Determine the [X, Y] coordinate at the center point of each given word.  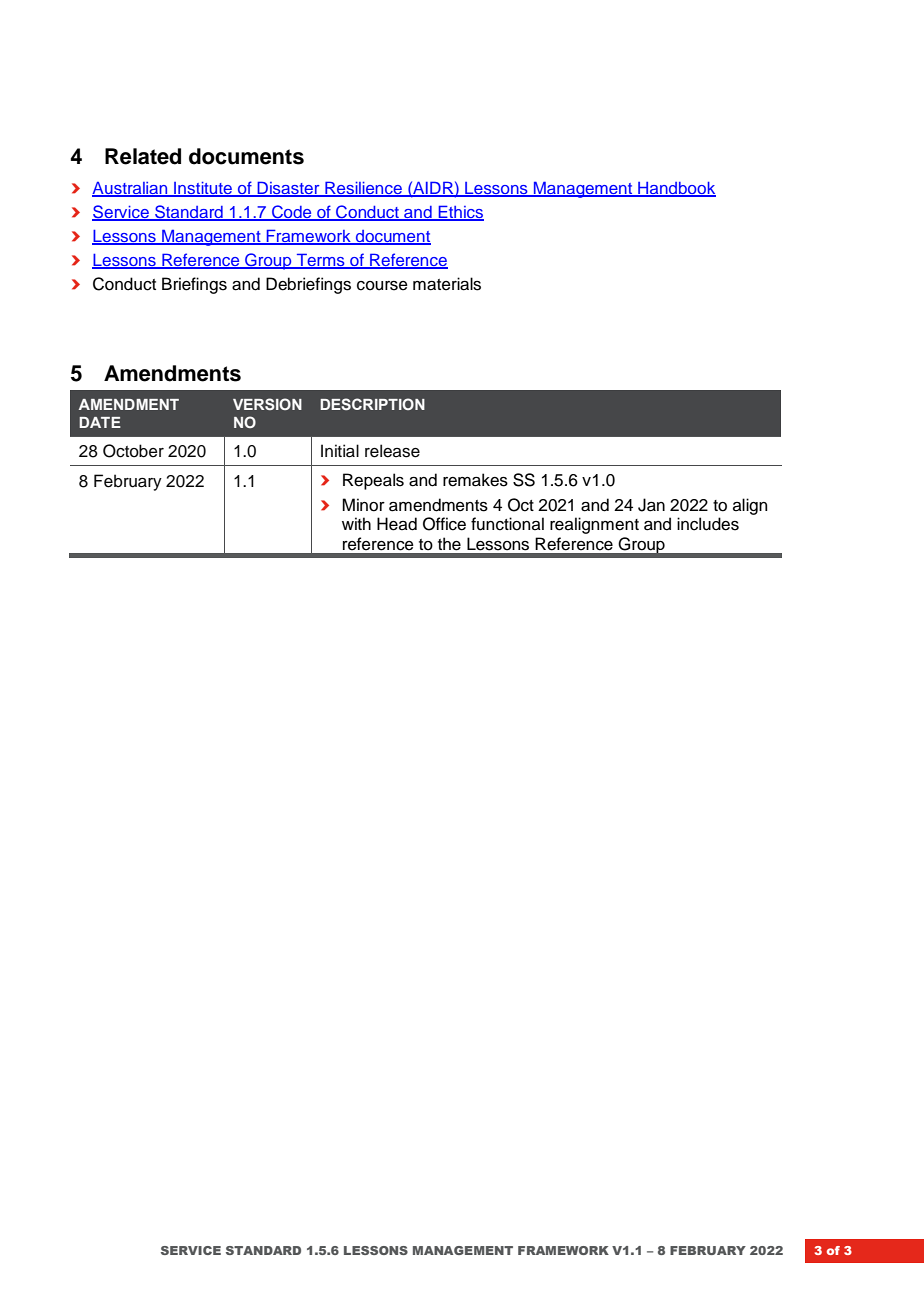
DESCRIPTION [372, 404]
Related [143, 156]
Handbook [676, 189]
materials [447, 284]
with [356, 523]
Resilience [364, 188]
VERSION [267, 404]
